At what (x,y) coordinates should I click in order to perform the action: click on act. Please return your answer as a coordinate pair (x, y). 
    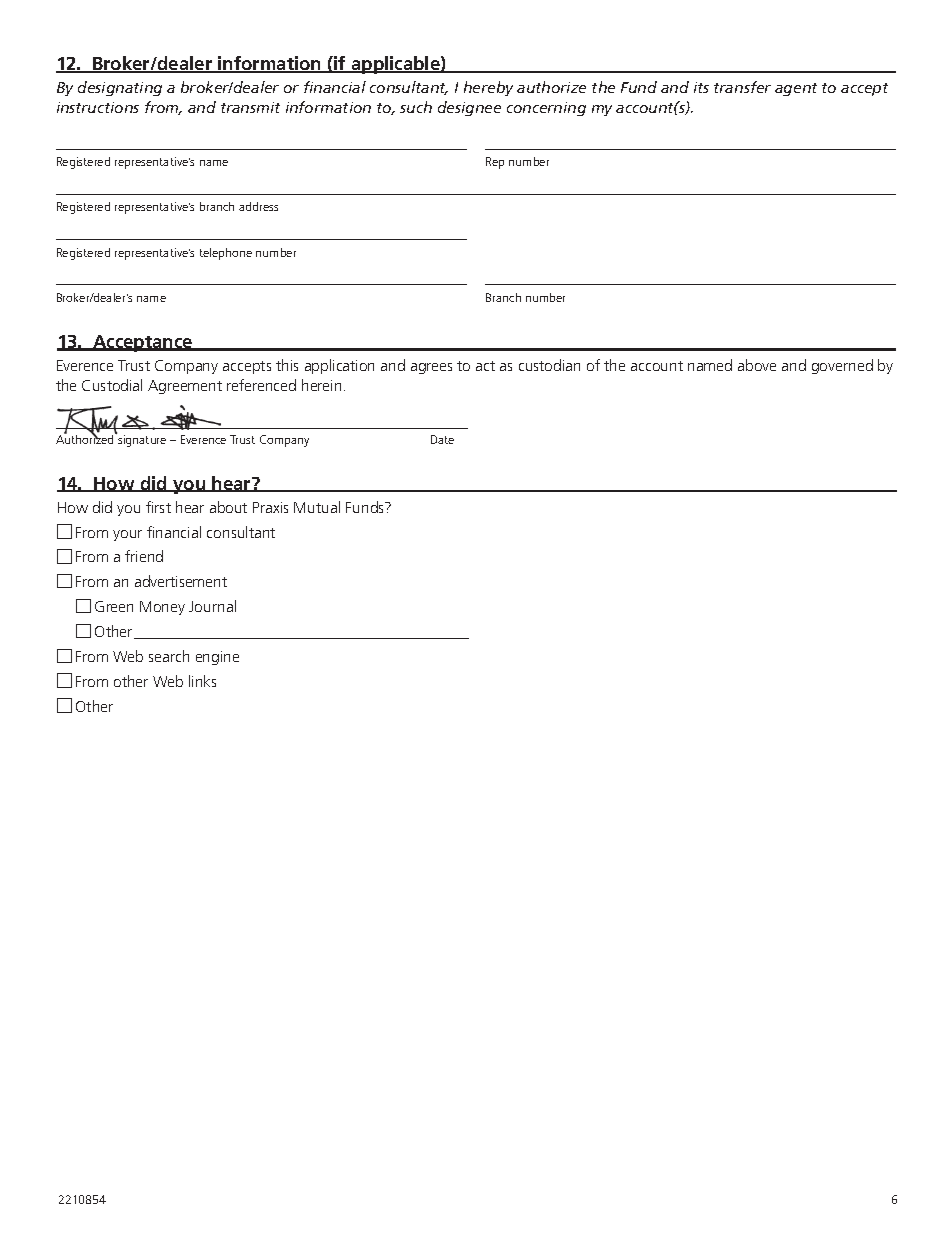
    Looking at the image, I should click on (485, 366).
